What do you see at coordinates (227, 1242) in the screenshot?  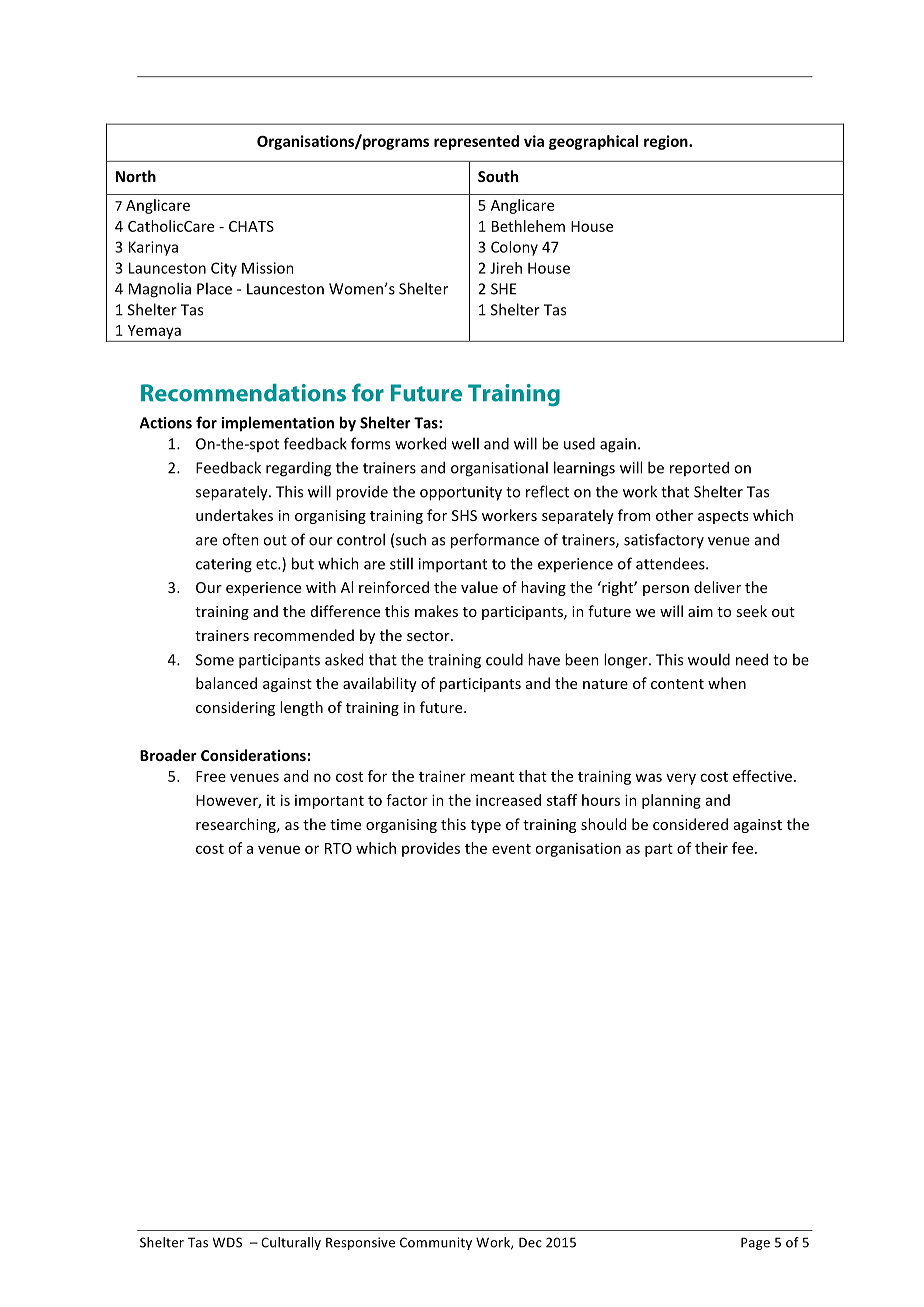 I see `WDS` at bounding box center [227, 1242].
